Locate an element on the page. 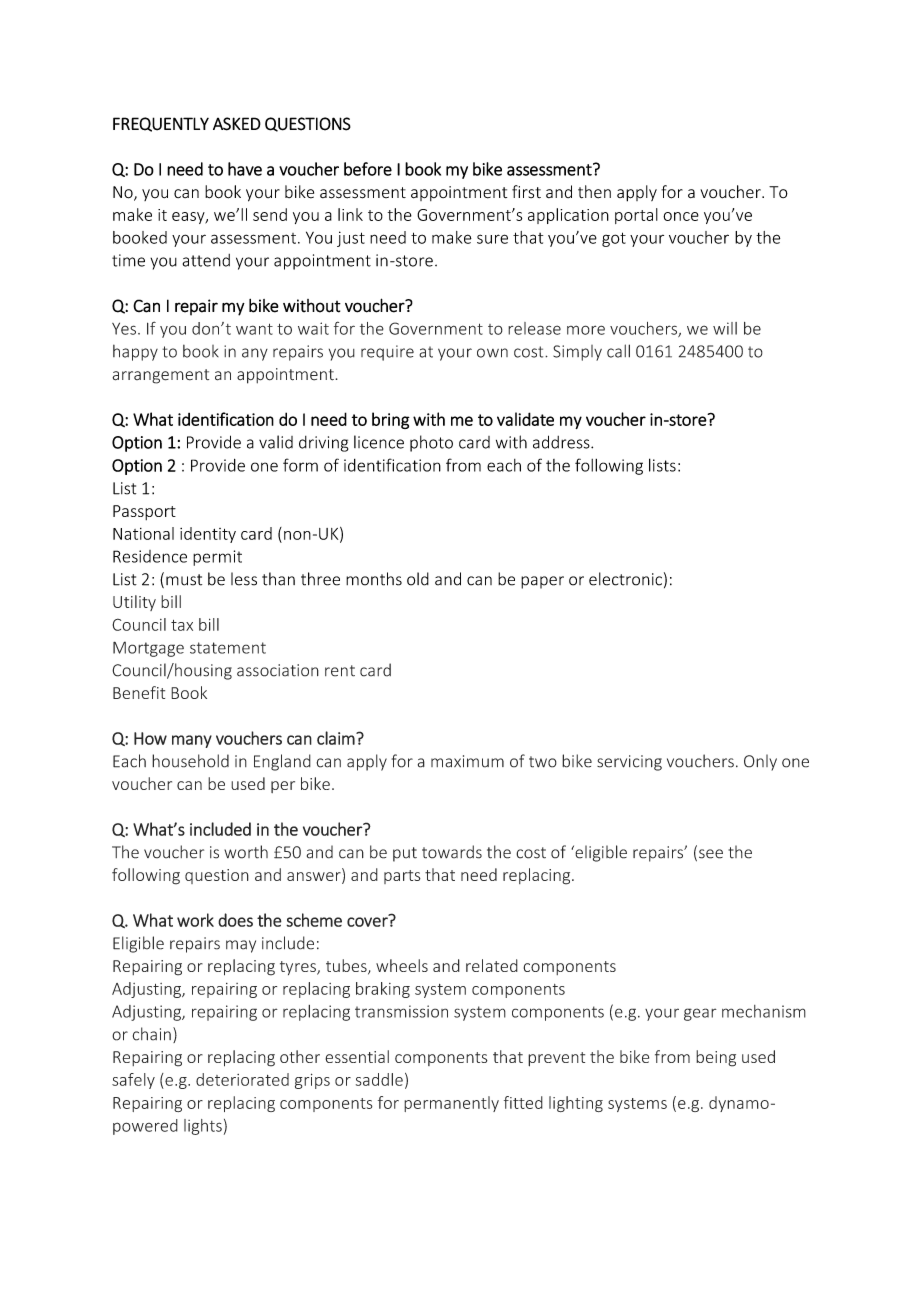  before is located at coordinates (368, 169).
